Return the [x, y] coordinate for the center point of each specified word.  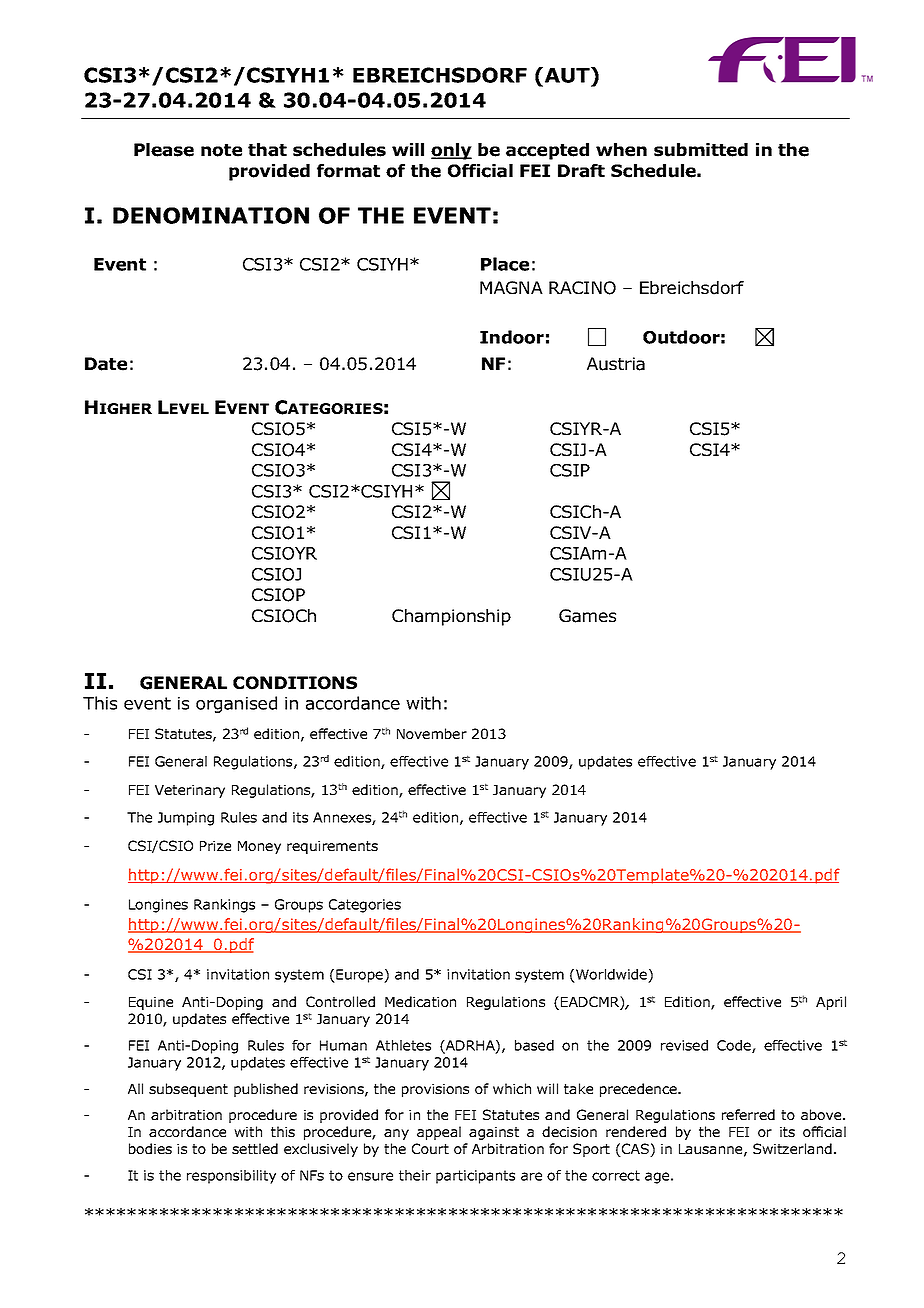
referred [748, 1114]
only [451, 151]
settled [255, 1148]
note [221, 150]
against [494, 1133]
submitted [701, 150]
